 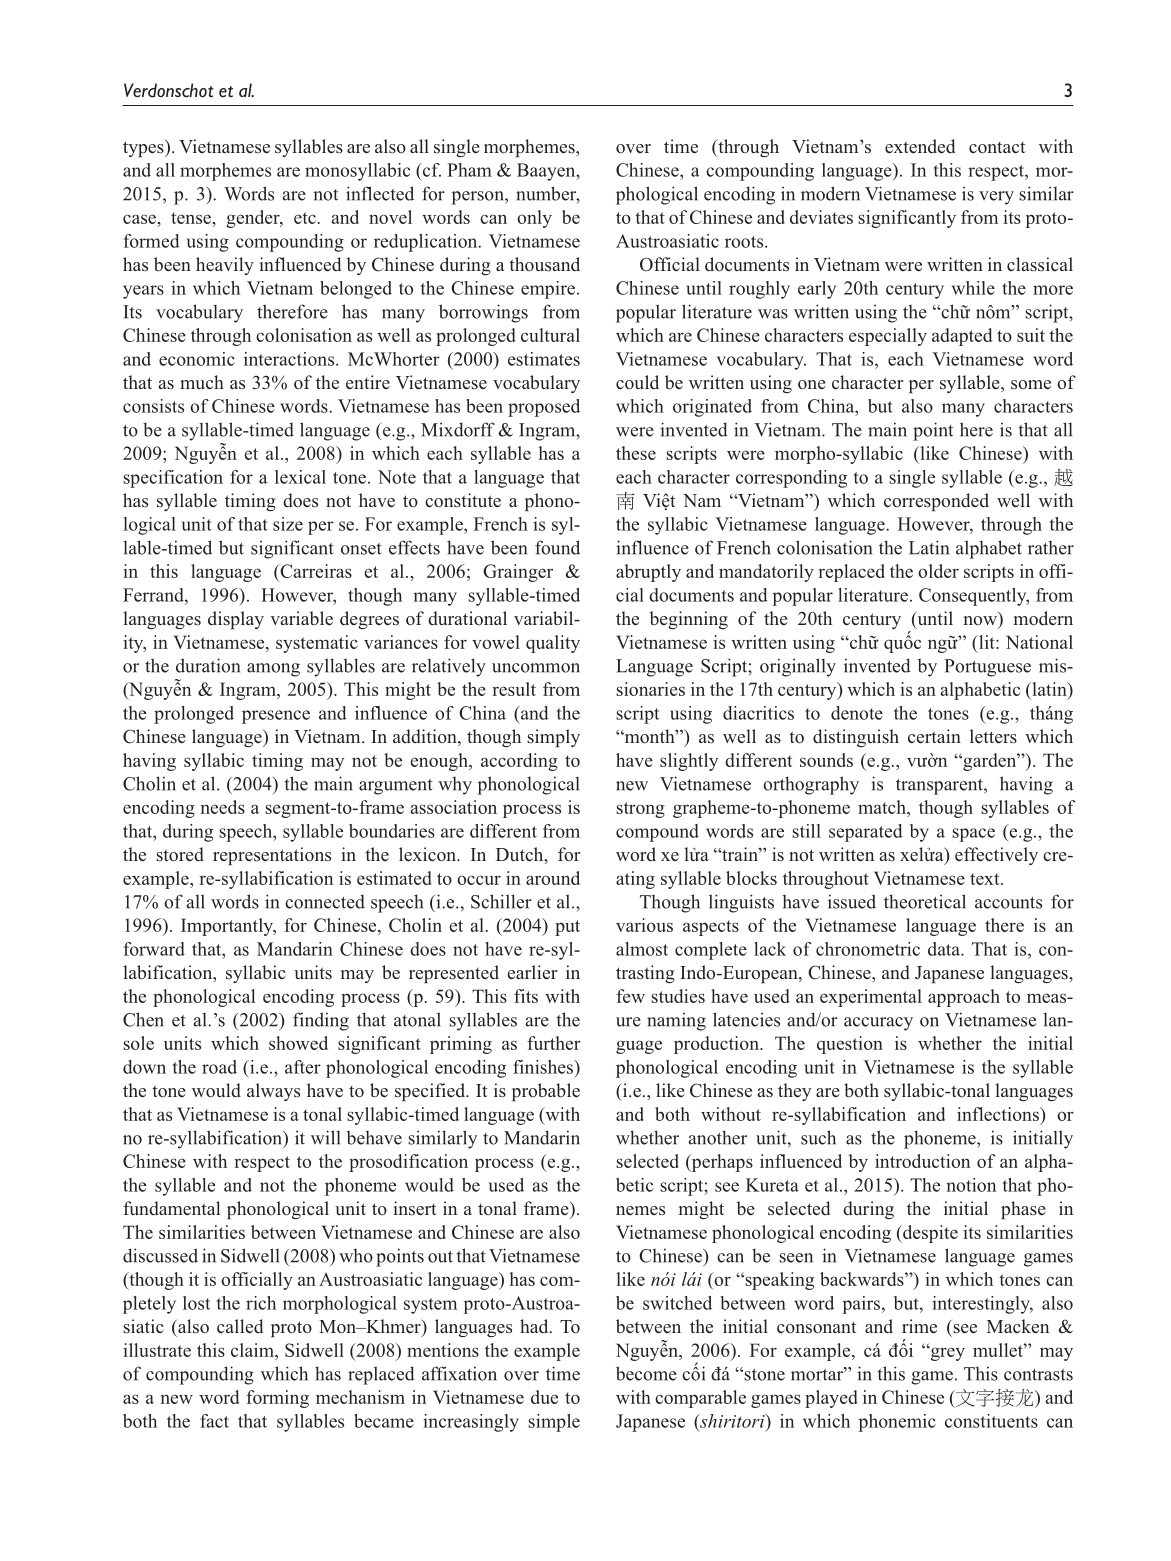 I want to click on forming, so click(x=277, y=1399).
